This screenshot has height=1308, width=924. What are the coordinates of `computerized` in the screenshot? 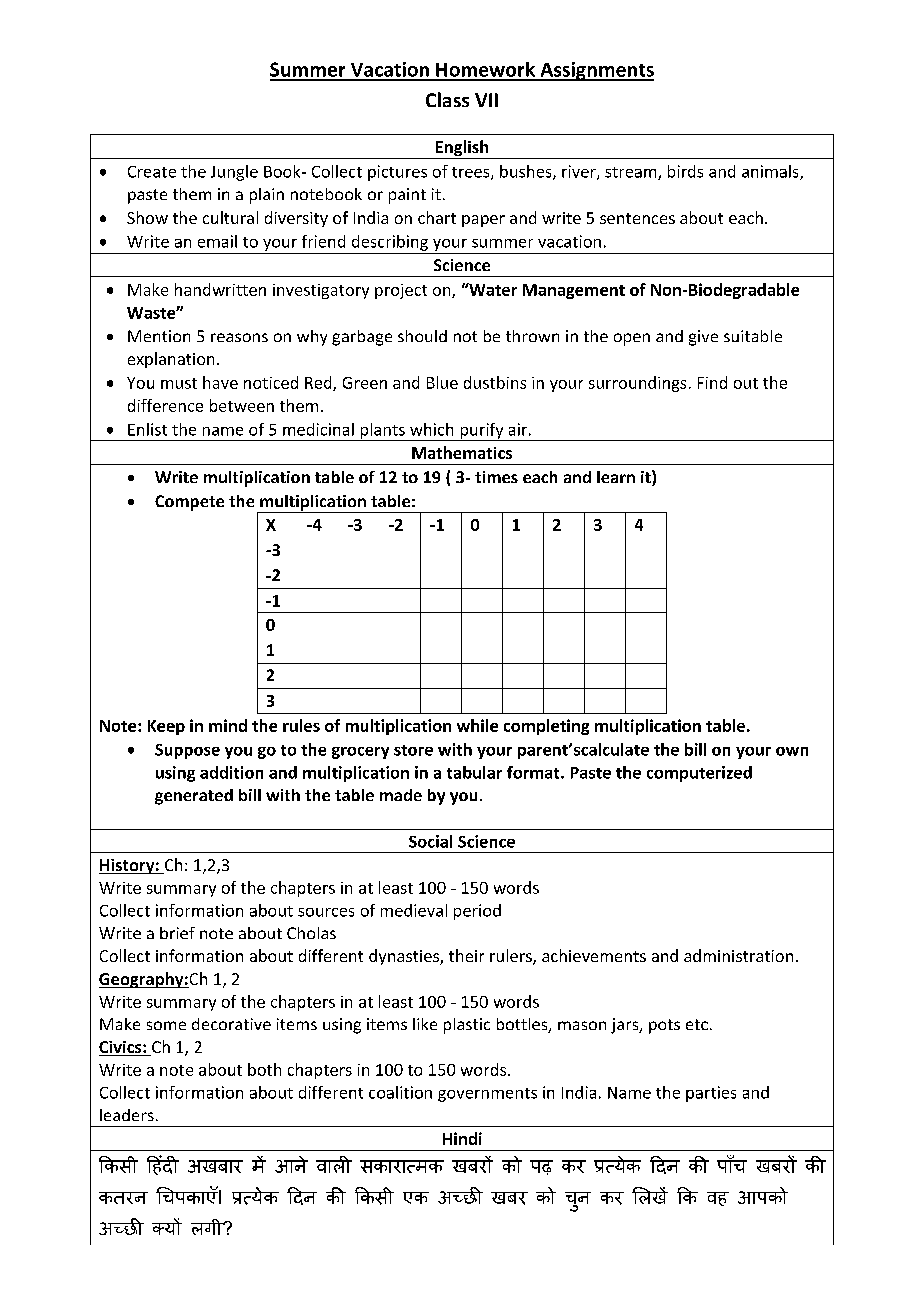 It's located at (699, 774).
